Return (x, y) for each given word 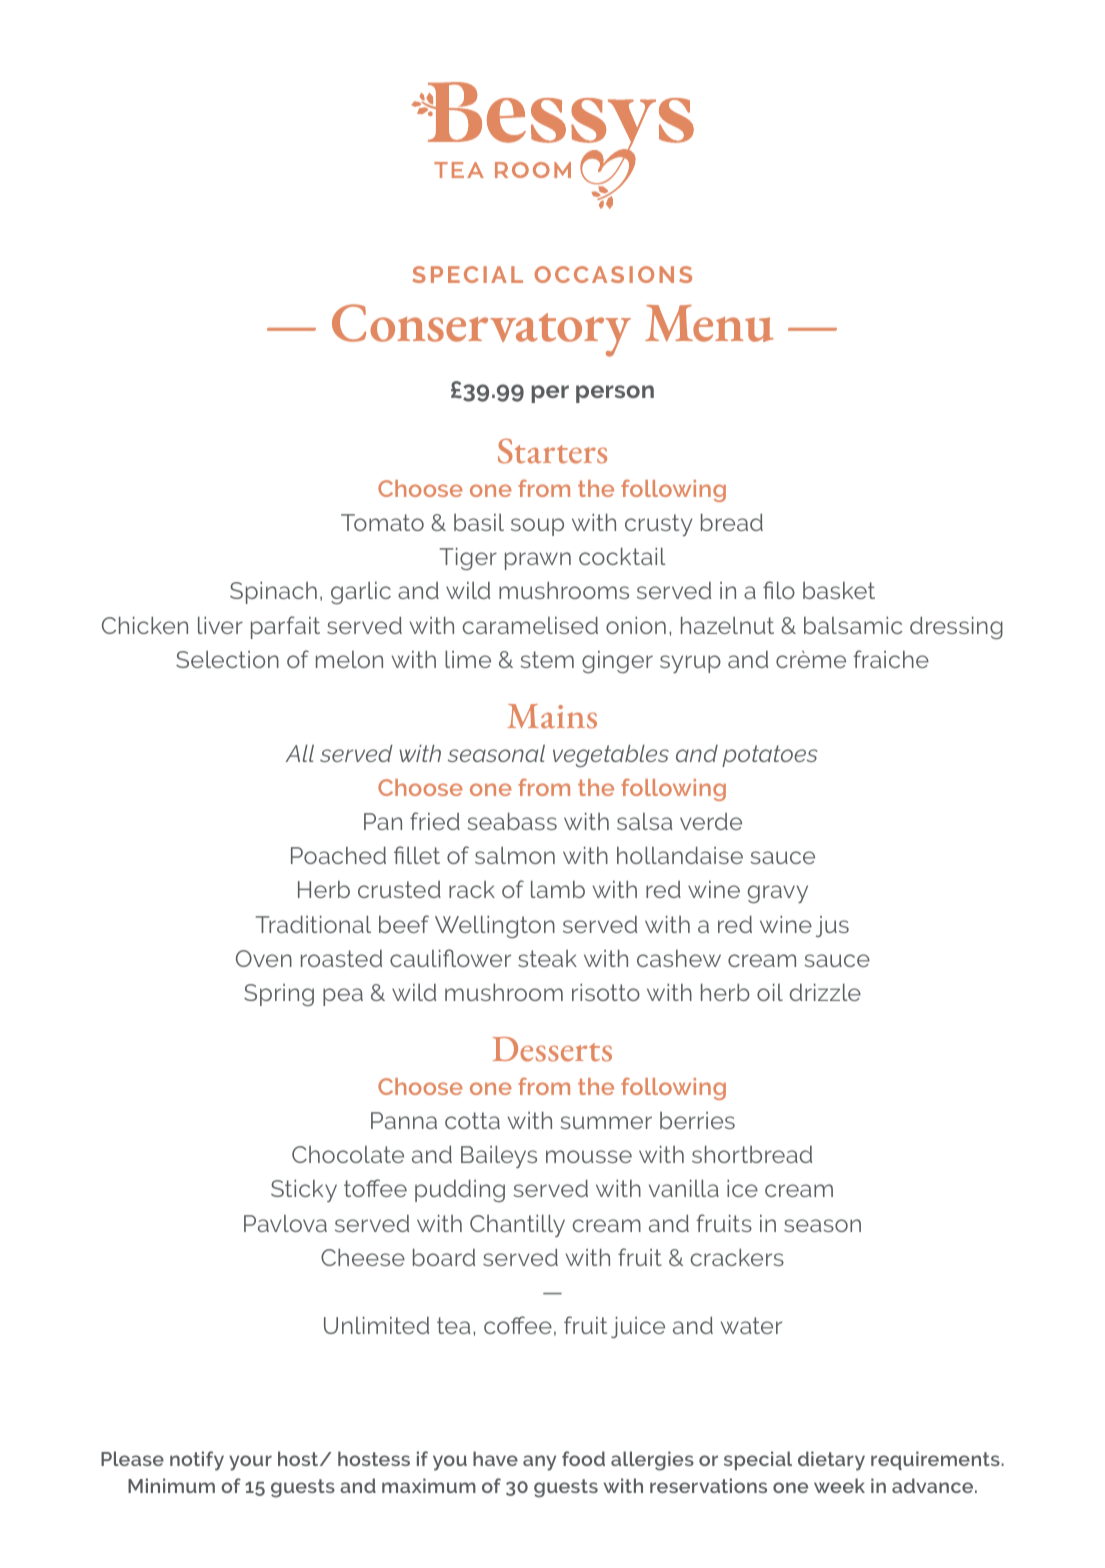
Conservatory (481, 330)
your (250, 1463)
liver (220, 625)
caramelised (530, 625)
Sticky (304, 1190)
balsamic (853, 625)
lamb (558, 889)
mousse (589, 1156)
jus (832, 926)
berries (697, 1120)
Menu (709, 323)
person (615, 394)
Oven (264, 958)
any (539, 1463)
